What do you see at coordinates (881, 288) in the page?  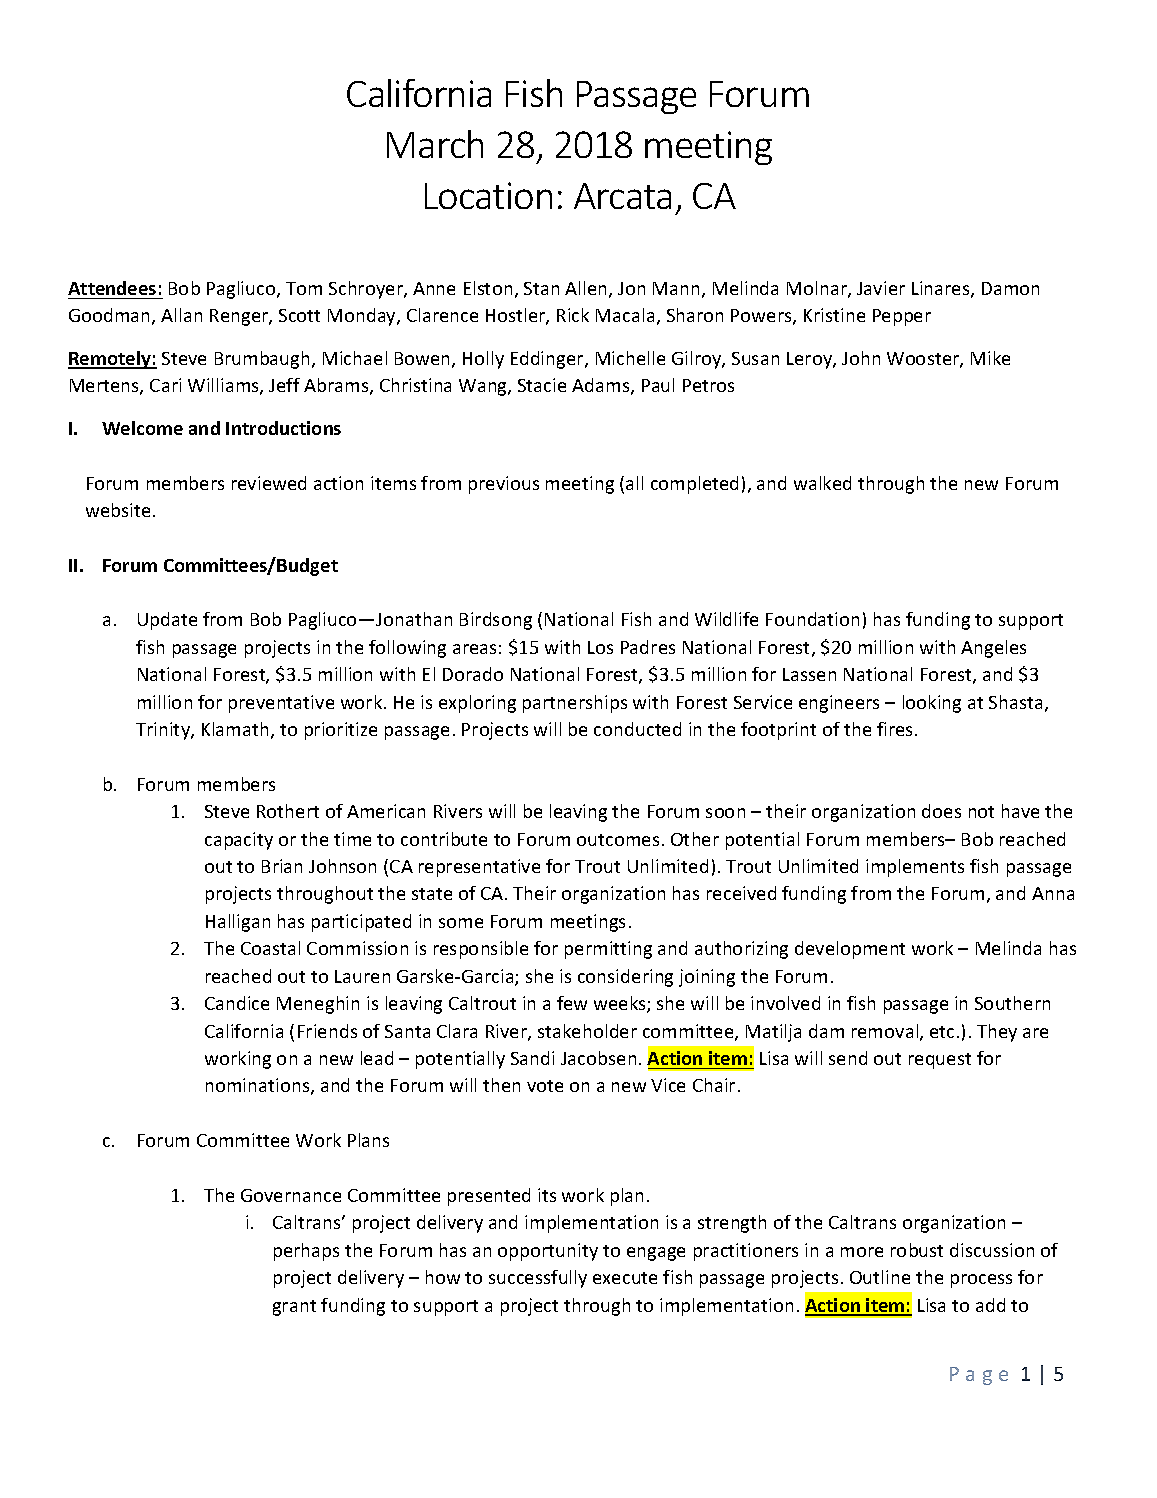 I see `Javier` at bounding box center [881, 288].
